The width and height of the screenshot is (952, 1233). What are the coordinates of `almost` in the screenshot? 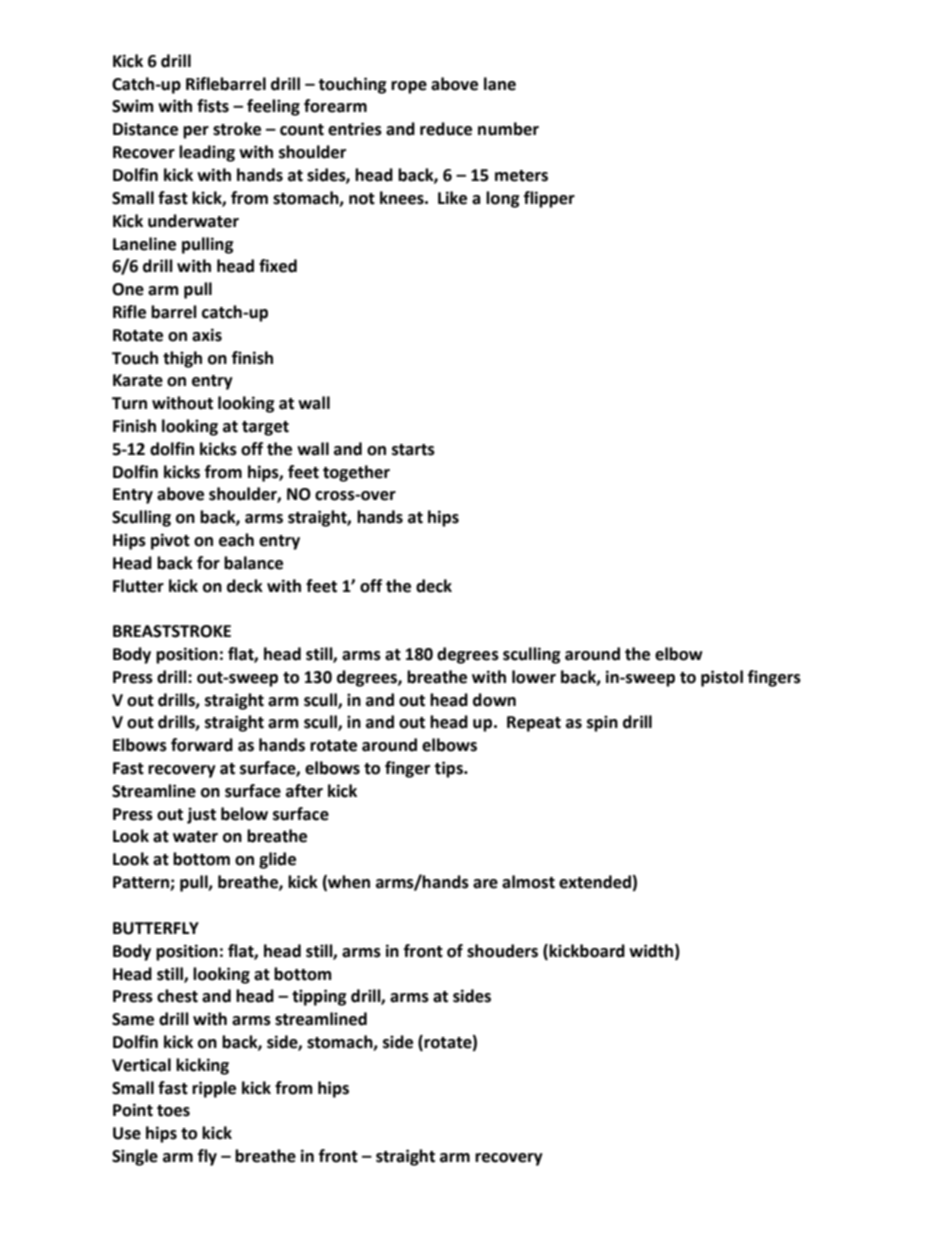 It's located at (528, 882).
